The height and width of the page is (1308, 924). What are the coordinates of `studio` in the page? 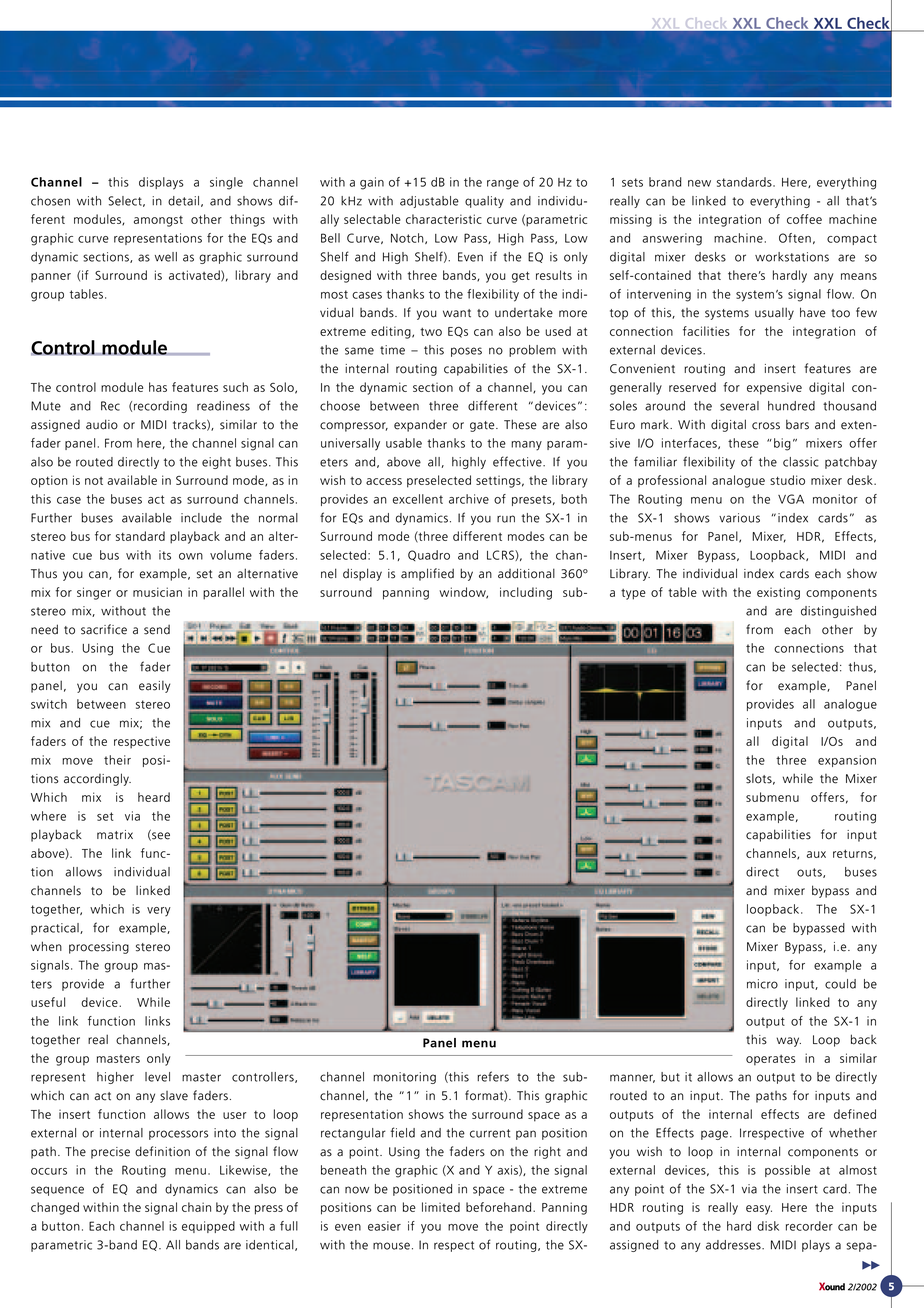 It's located at (787, 480).
